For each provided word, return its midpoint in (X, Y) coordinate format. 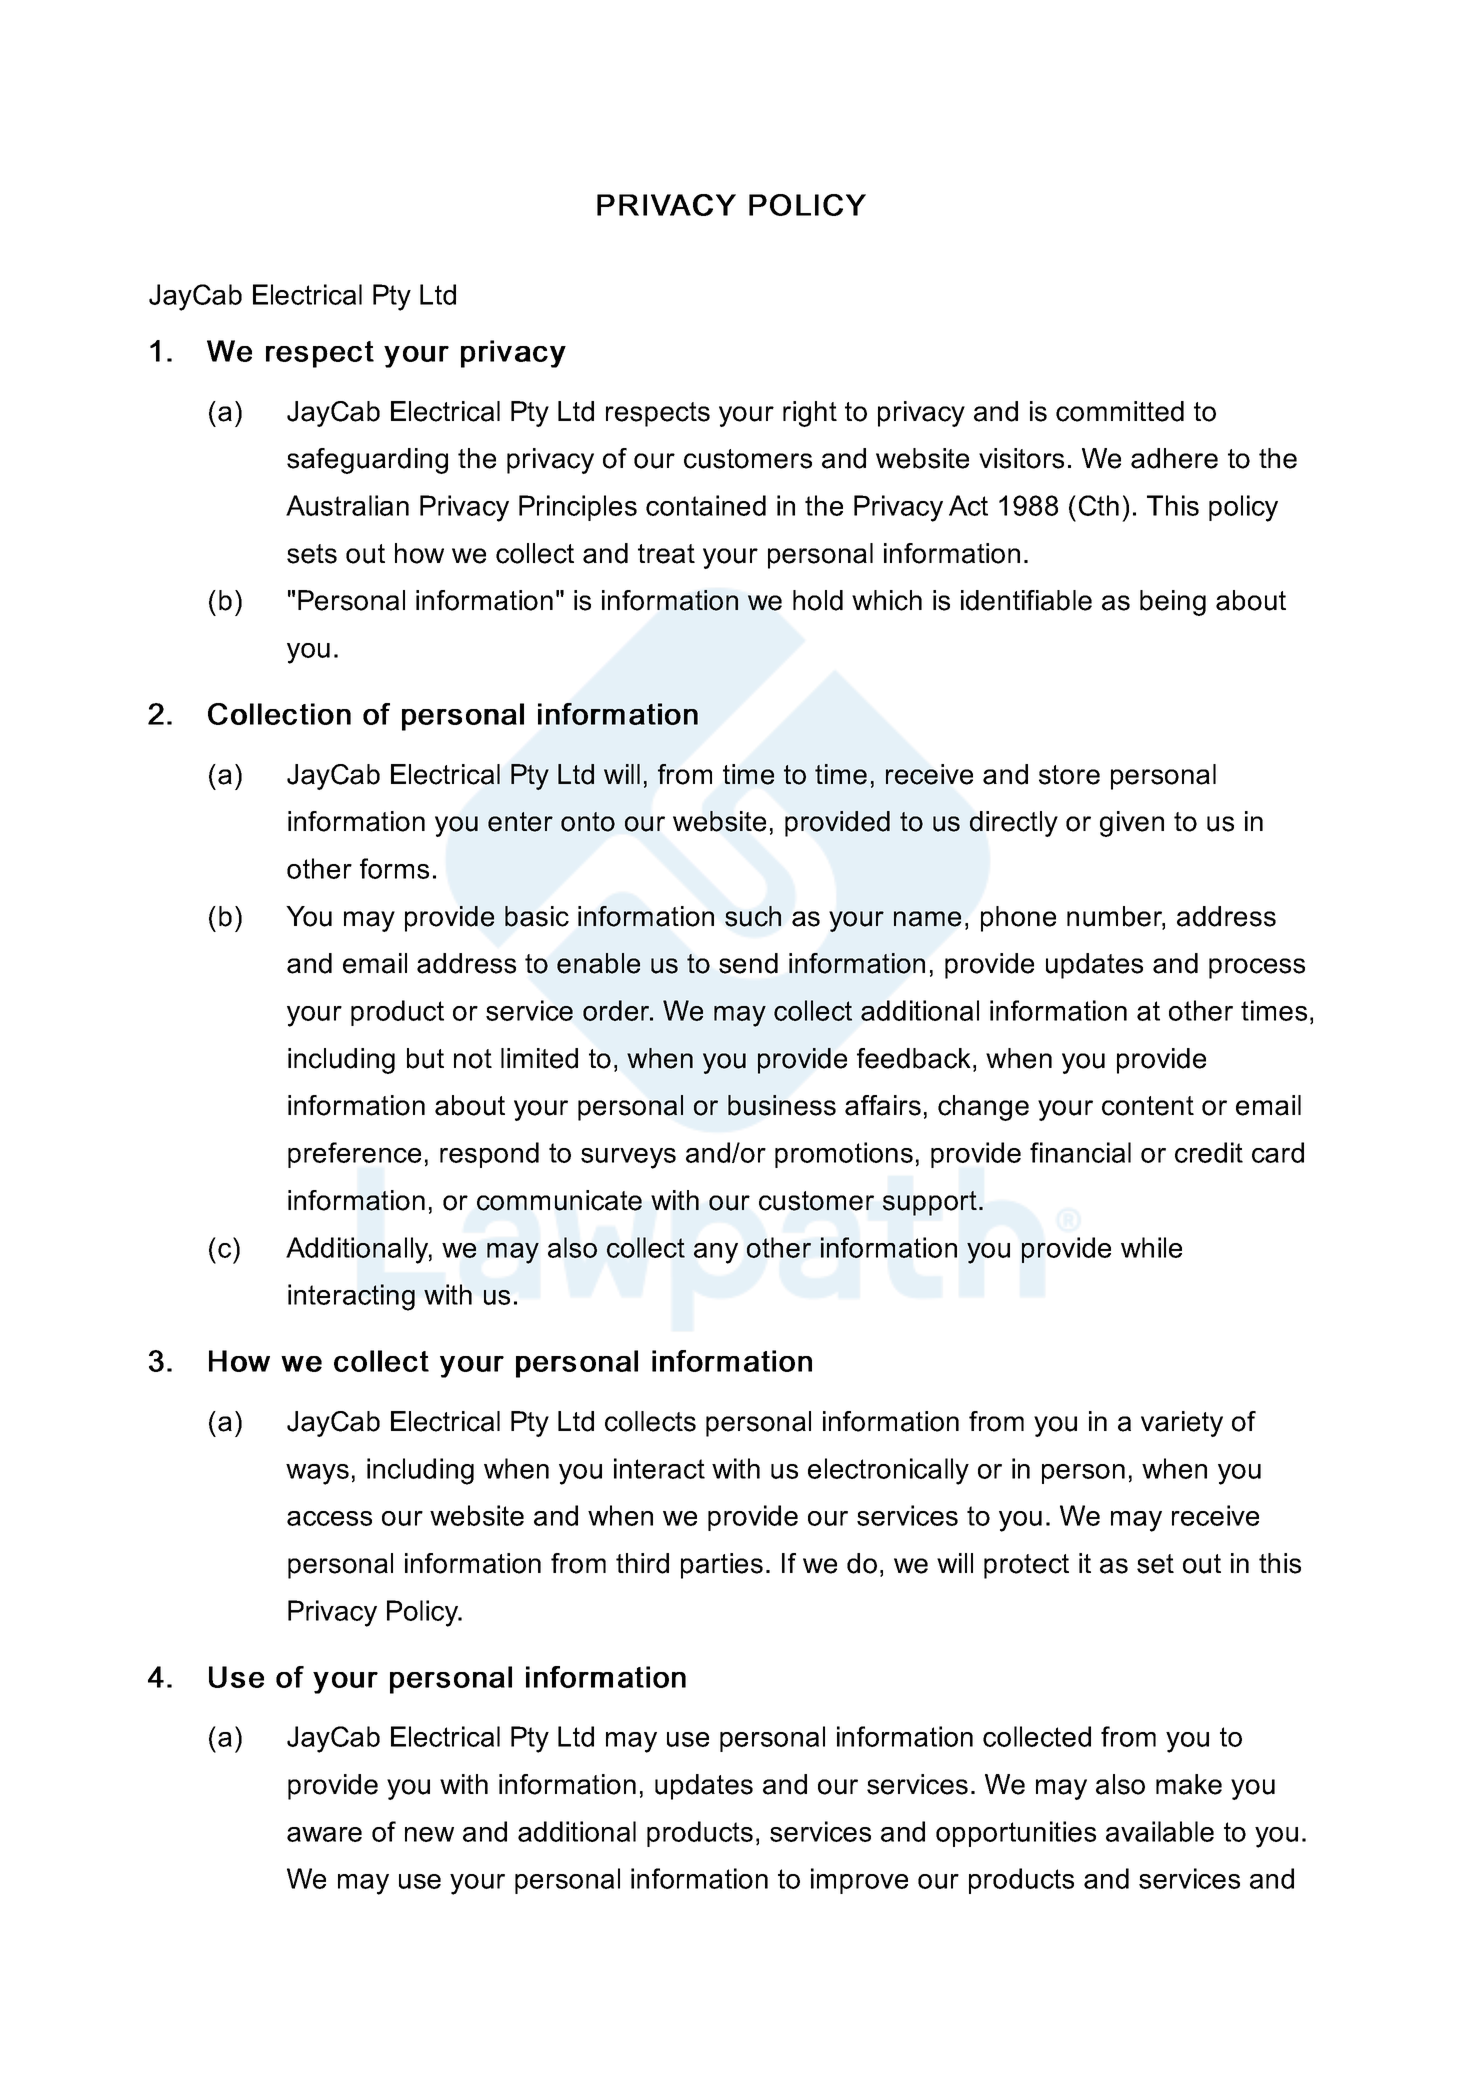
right (810, 414)
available (1160, 1831)
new (429, 1834)
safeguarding (367, 461)
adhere (1174, 458)
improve (859, 1881)
